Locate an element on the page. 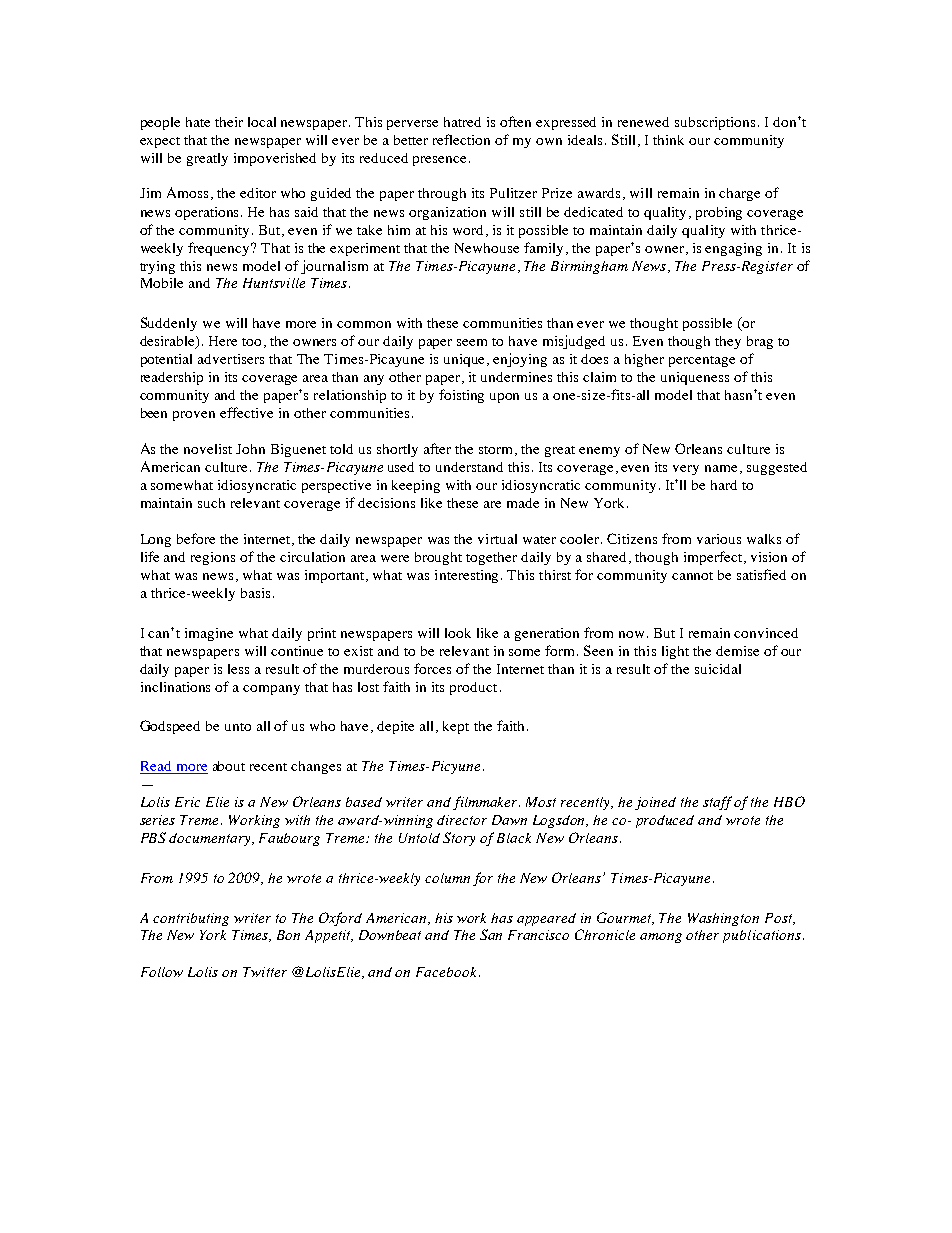 The width and height of the page is (952, 1233). staff is located at coordinates (717, 803).
